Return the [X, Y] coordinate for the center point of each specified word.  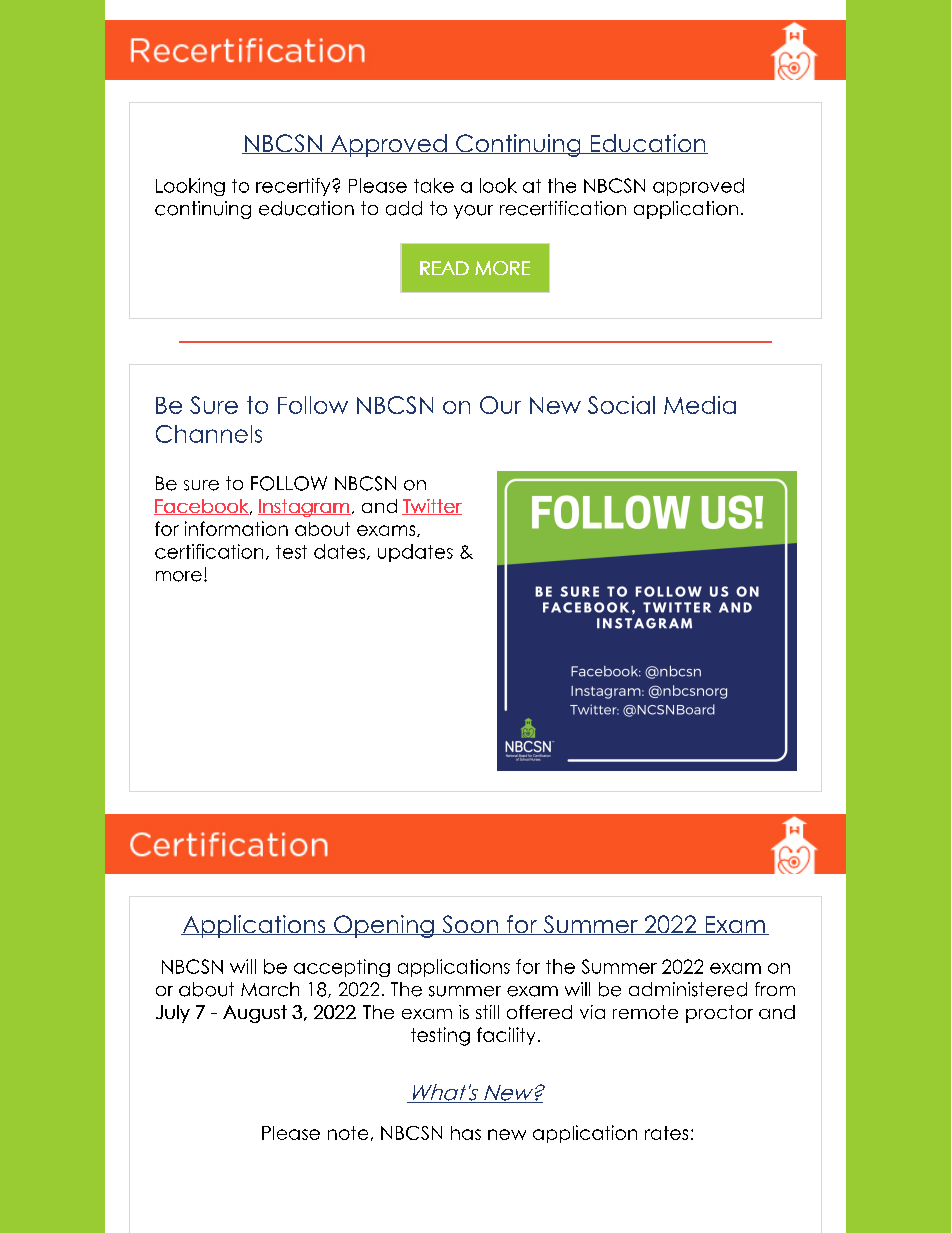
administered [688, 989]
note [348, 1133]
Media [700, 405]
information [236, 528]
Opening [384, 926]
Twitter [432, 507]
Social [621, 405]
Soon [470, 925]
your [473, 212]
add [404, 208]
